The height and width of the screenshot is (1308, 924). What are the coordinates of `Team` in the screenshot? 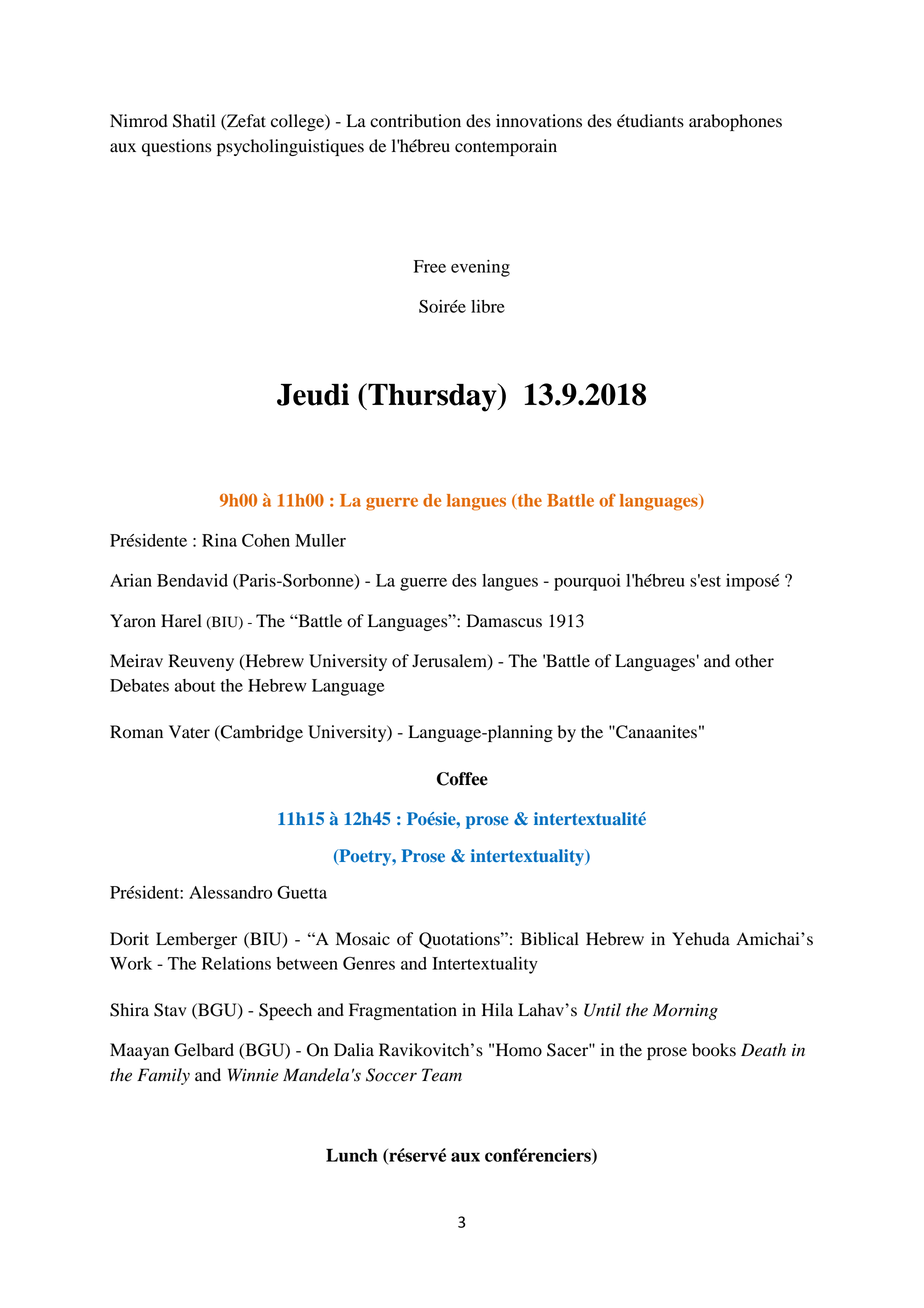 It's located at (442, 1075).
